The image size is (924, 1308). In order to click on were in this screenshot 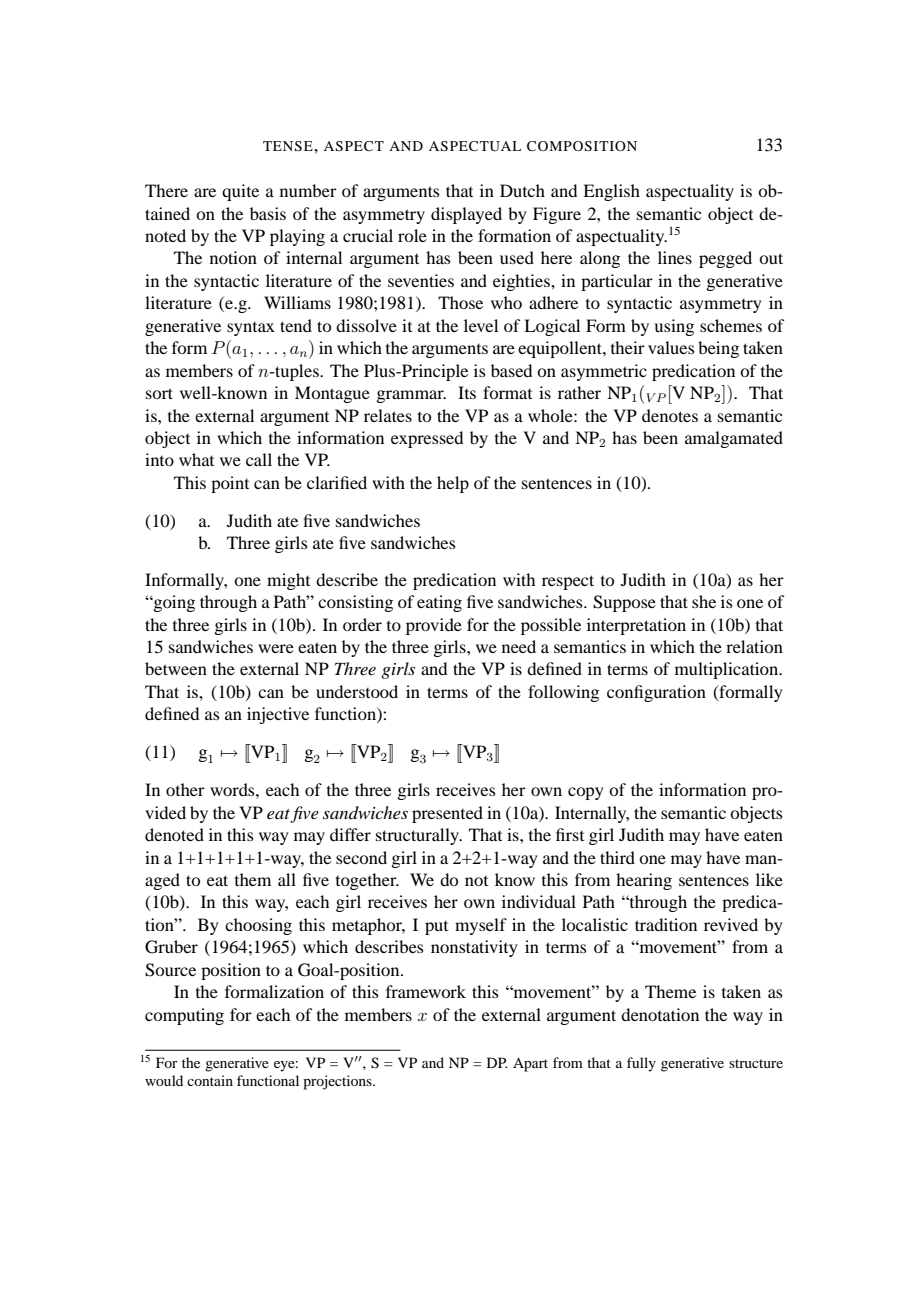, I will do `click(276, 648)`.
